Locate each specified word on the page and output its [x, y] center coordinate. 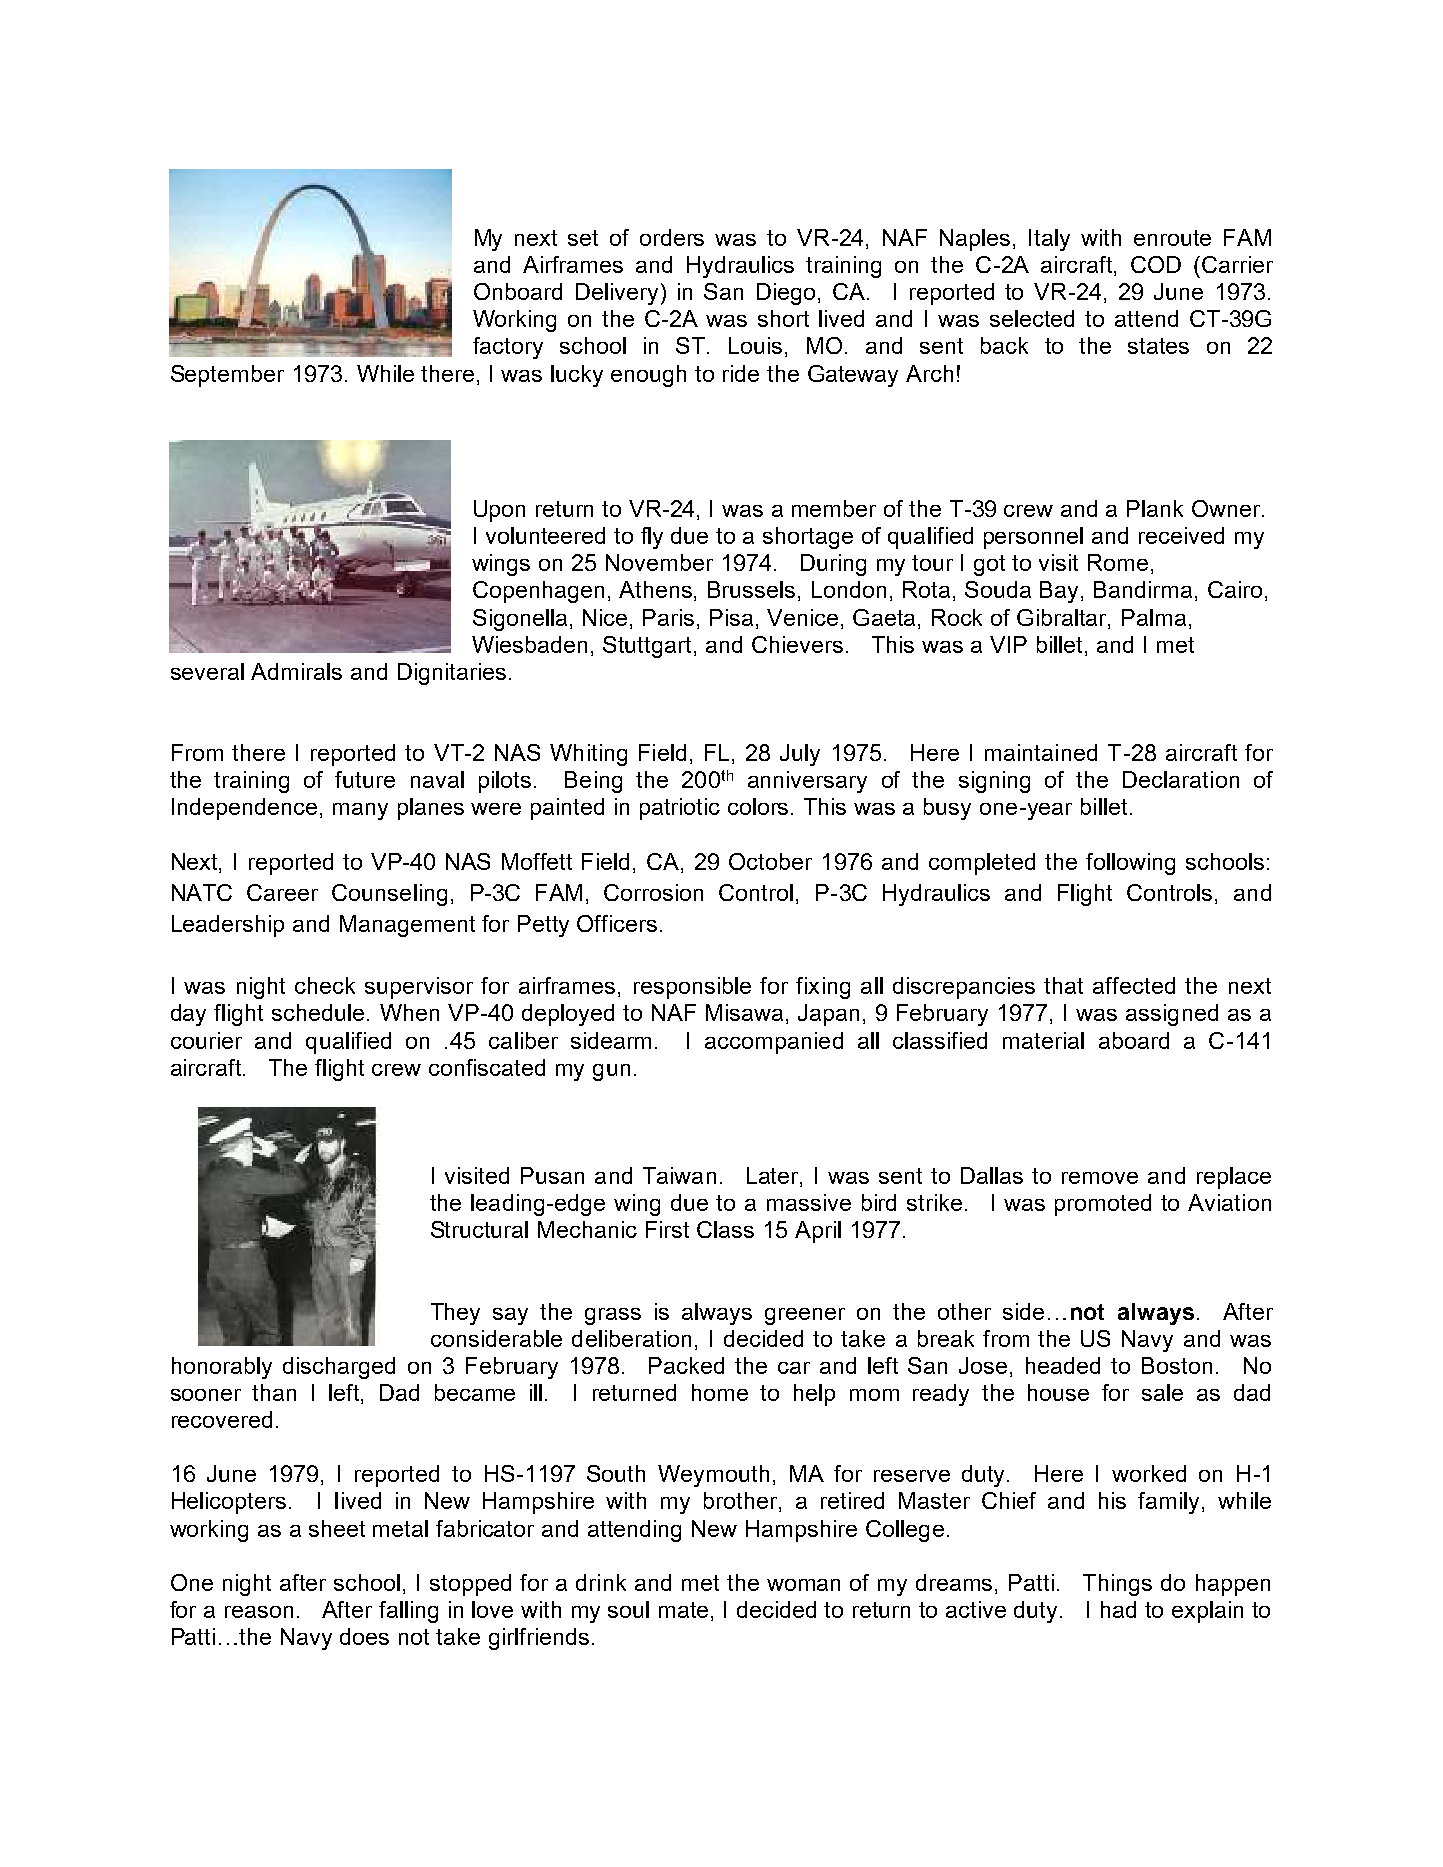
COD [1156, 264]
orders [672, 237]
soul [628, 1609]
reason [259, 1612]
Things [1117, 1585]
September [227, 376]
